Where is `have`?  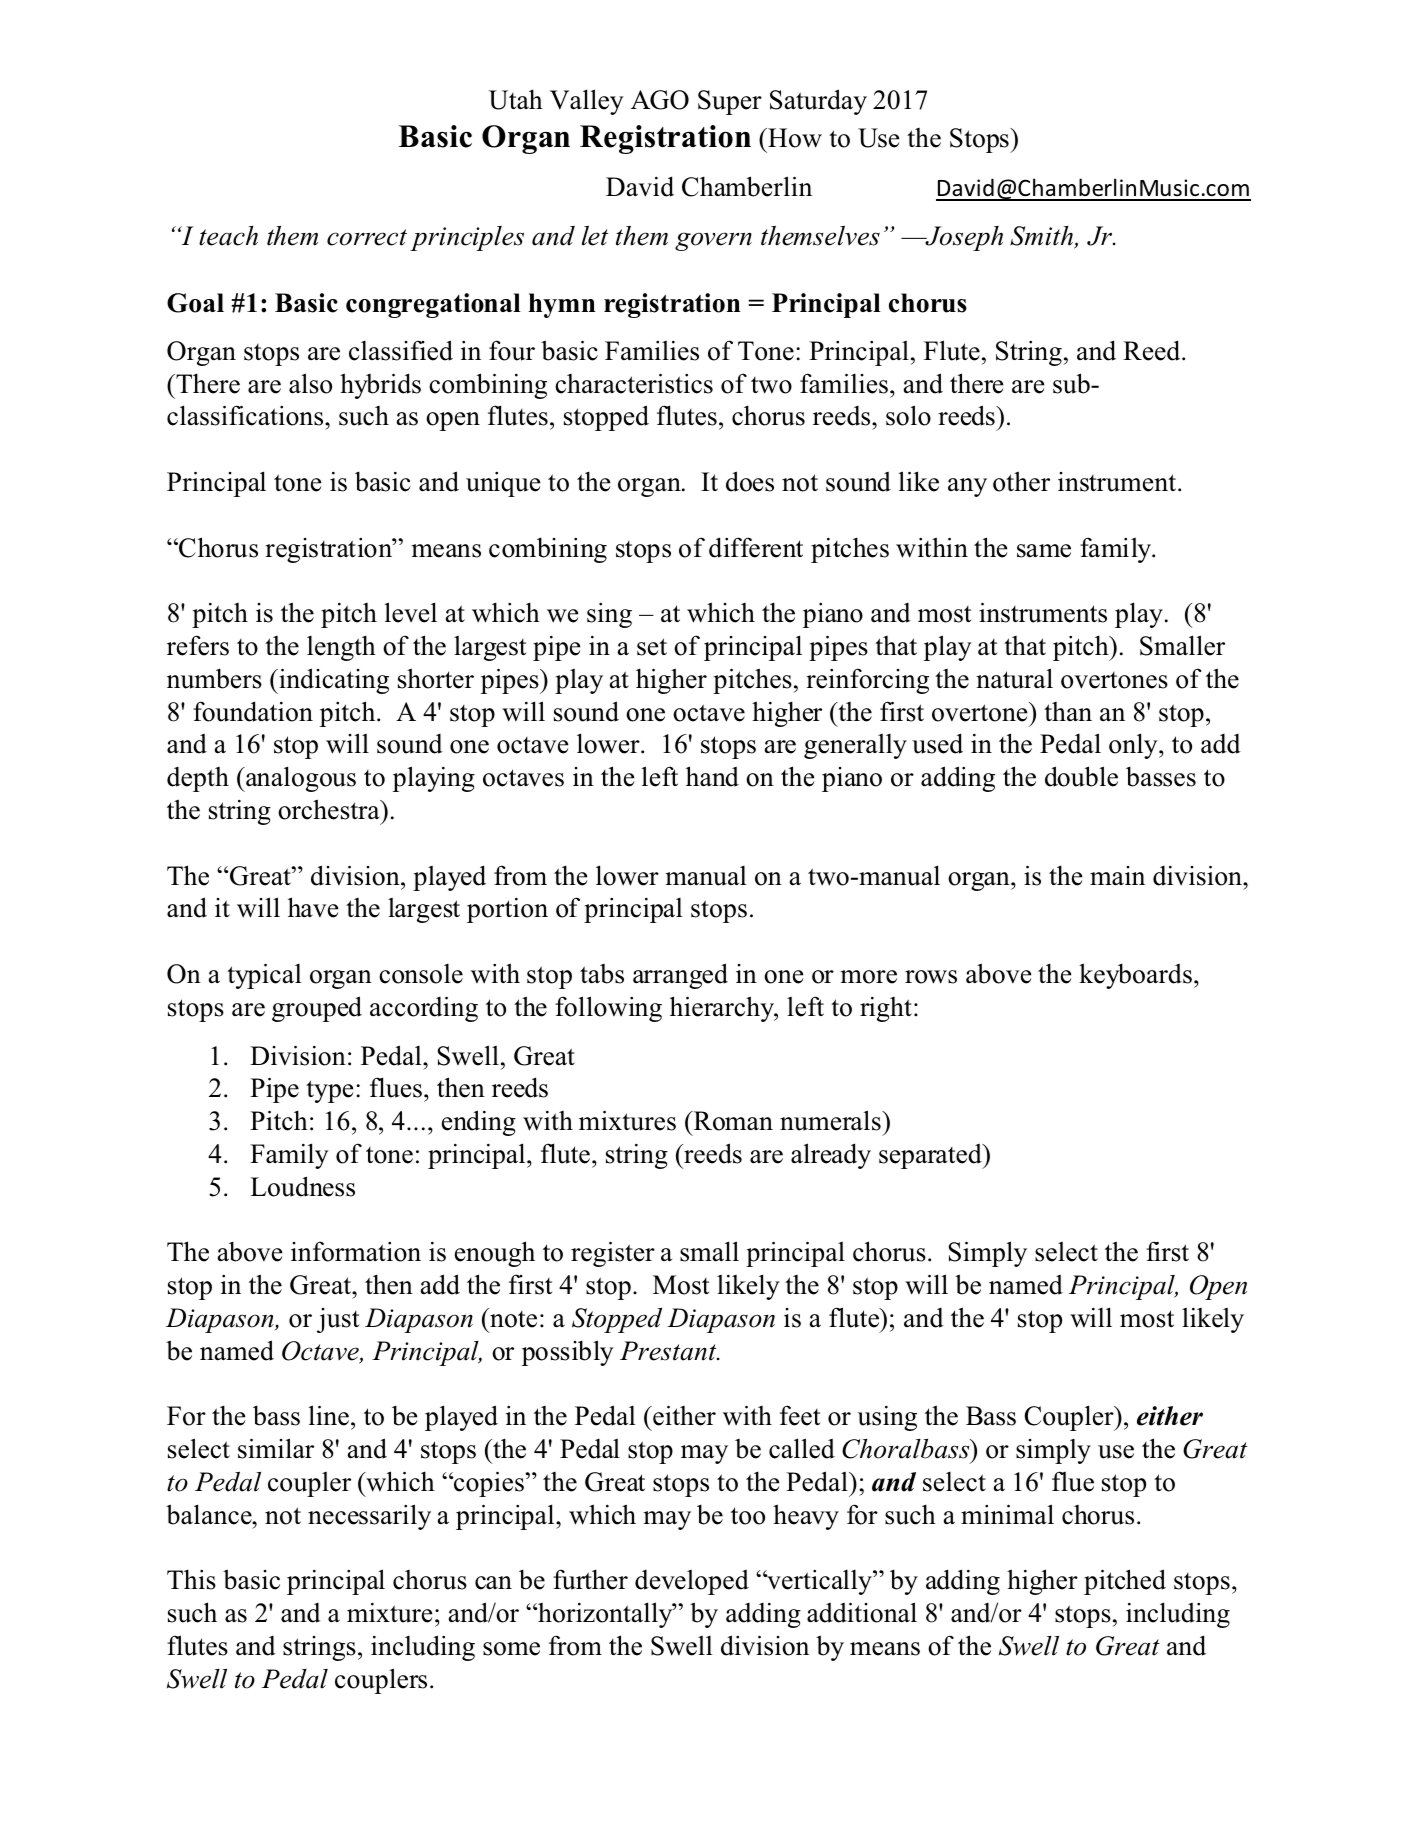 have is located at coordinates (313, 907).
